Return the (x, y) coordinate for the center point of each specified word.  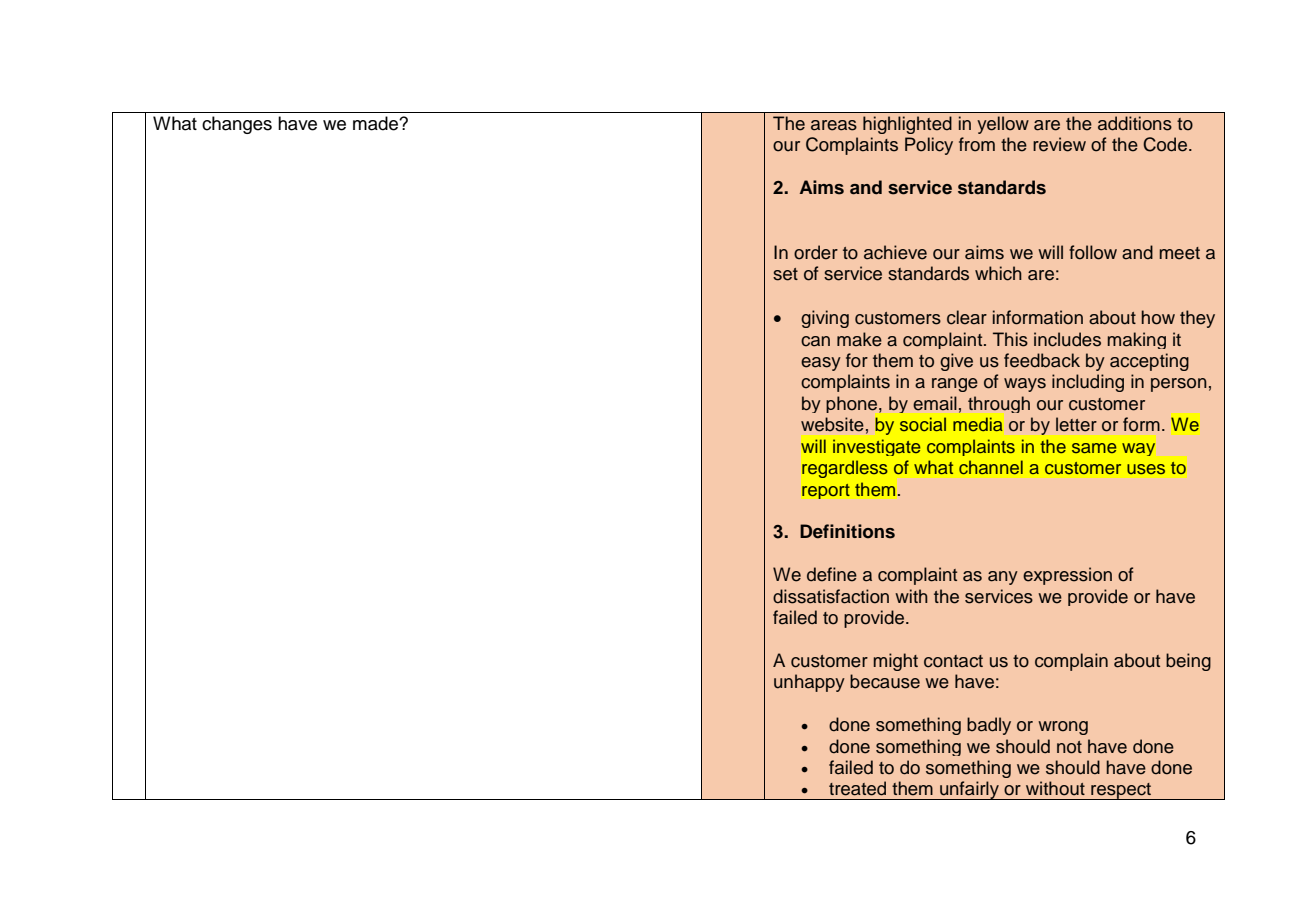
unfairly (969, 790)
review (1059, 144)
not (1069, 747)
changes (237, 125)
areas (834, 125)
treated (857, 788)
